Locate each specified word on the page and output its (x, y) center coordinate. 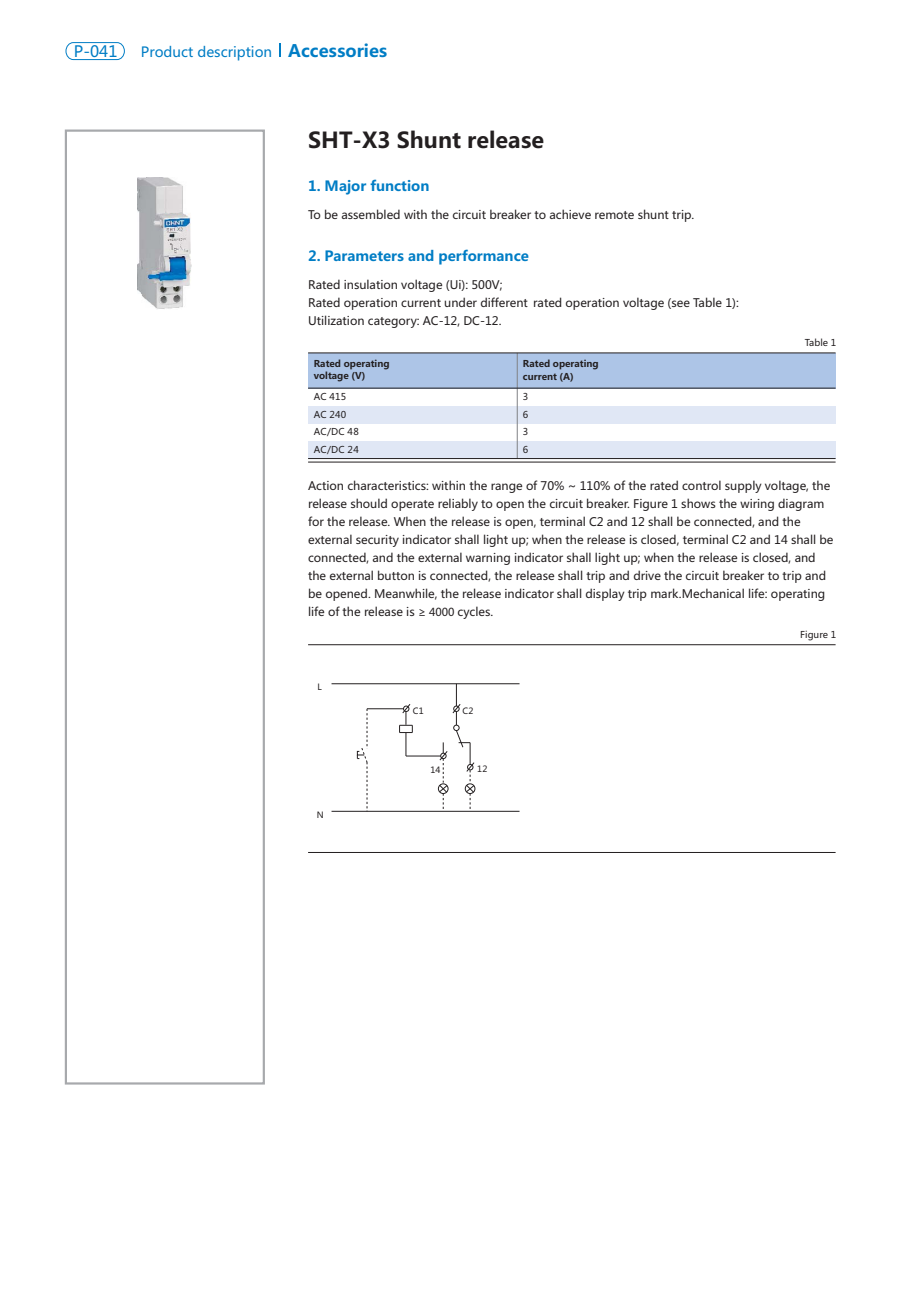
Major (345, 187)
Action (325, 485)
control (701, 485)
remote (614, 215)
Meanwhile (406, 594)
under (460, 302)
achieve (570, 214)
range (507, 488)
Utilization (336, 320)
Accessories (337, 50)
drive (647, 575)
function (399, 185)
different (504, 302)
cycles (475, 612)
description (234, 53)
